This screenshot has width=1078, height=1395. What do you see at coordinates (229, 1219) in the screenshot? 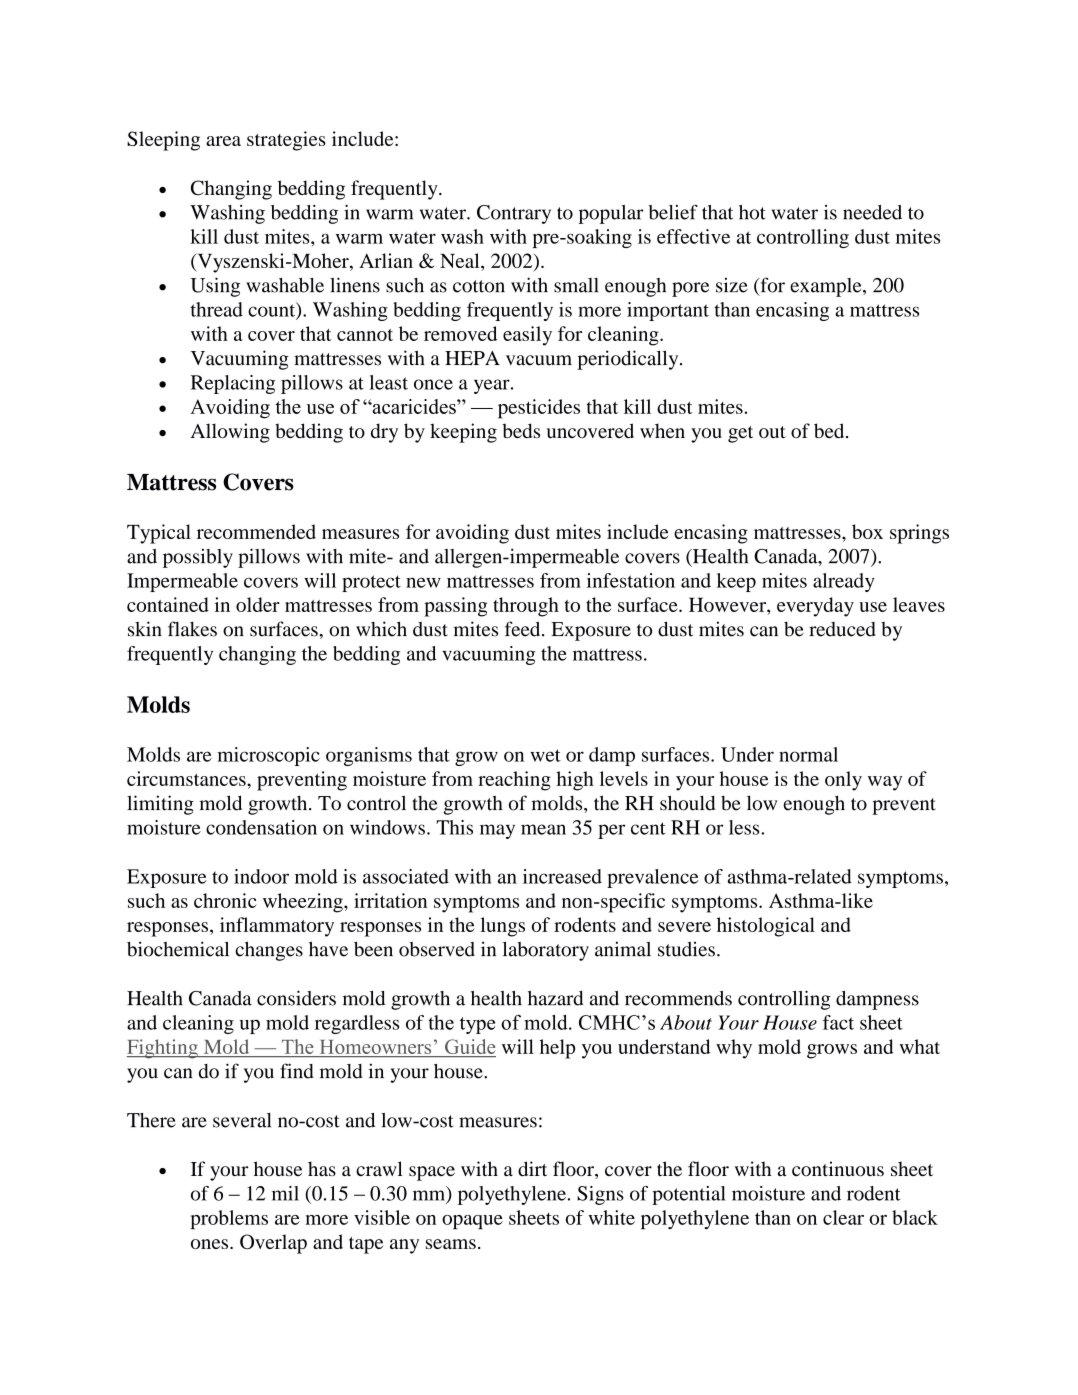
I see `problems` at bounding box center [229, 1219].
